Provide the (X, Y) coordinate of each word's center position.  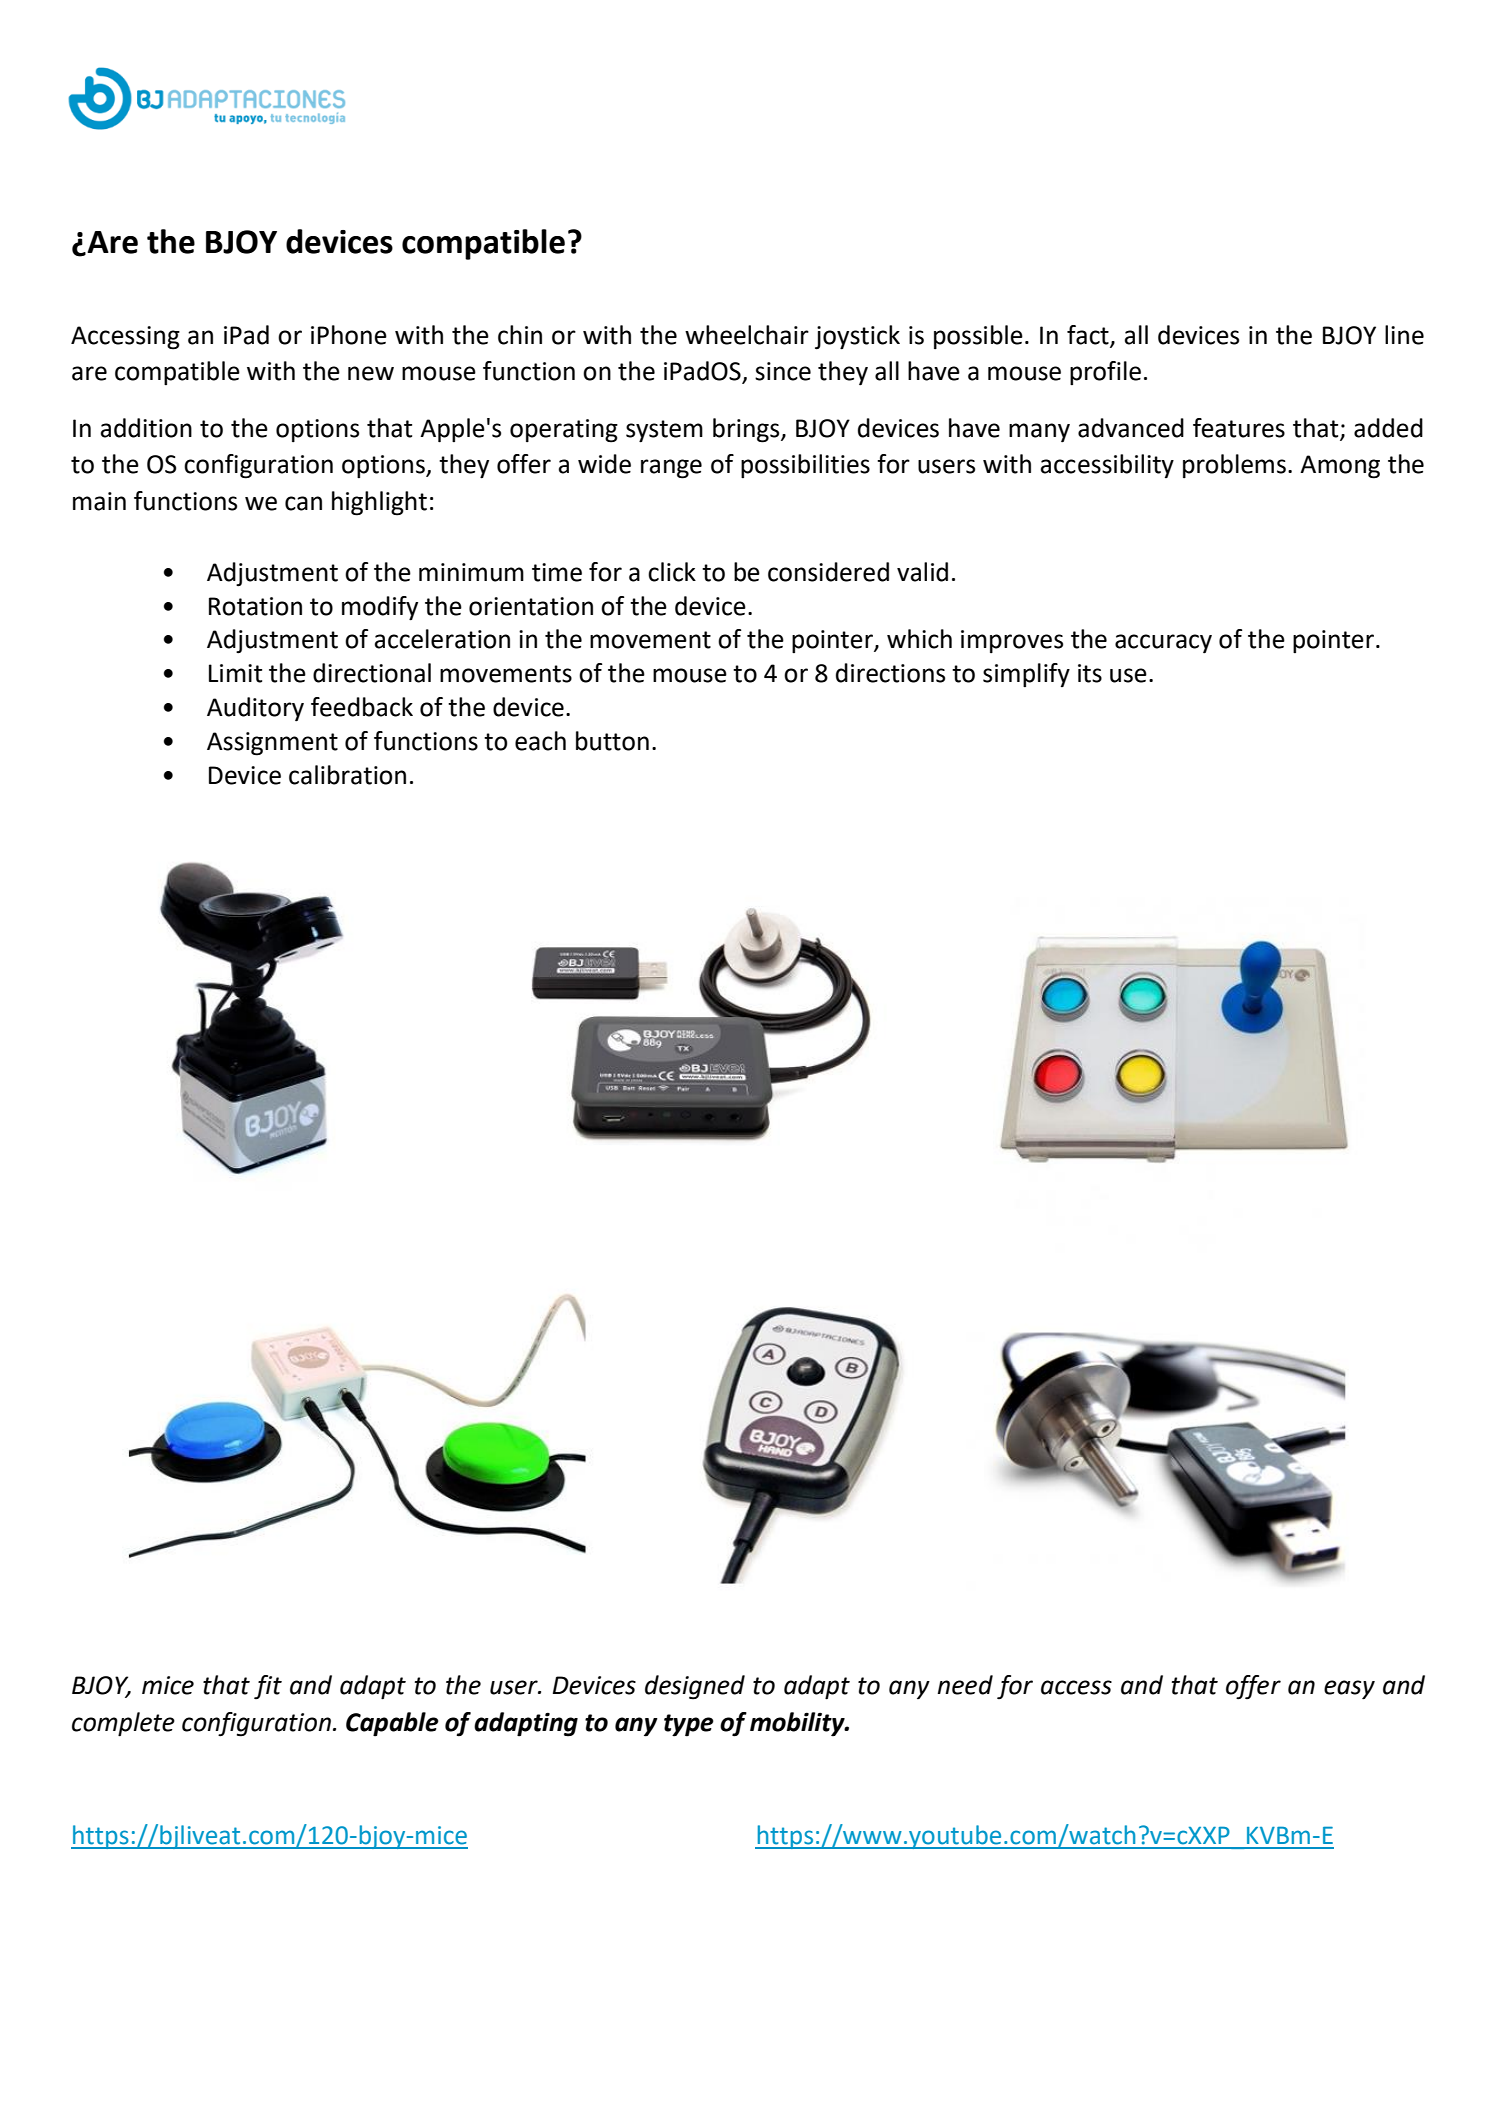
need (965, 1685)
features (1239, 428)
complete (123, 1724)
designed (695, 1687)
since (783, 371)
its (1090, 673)
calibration (347, 775)
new (371, 373)
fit (268, 1687)
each (540, 741)
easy (1349, 1690)
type (689, 1725)
